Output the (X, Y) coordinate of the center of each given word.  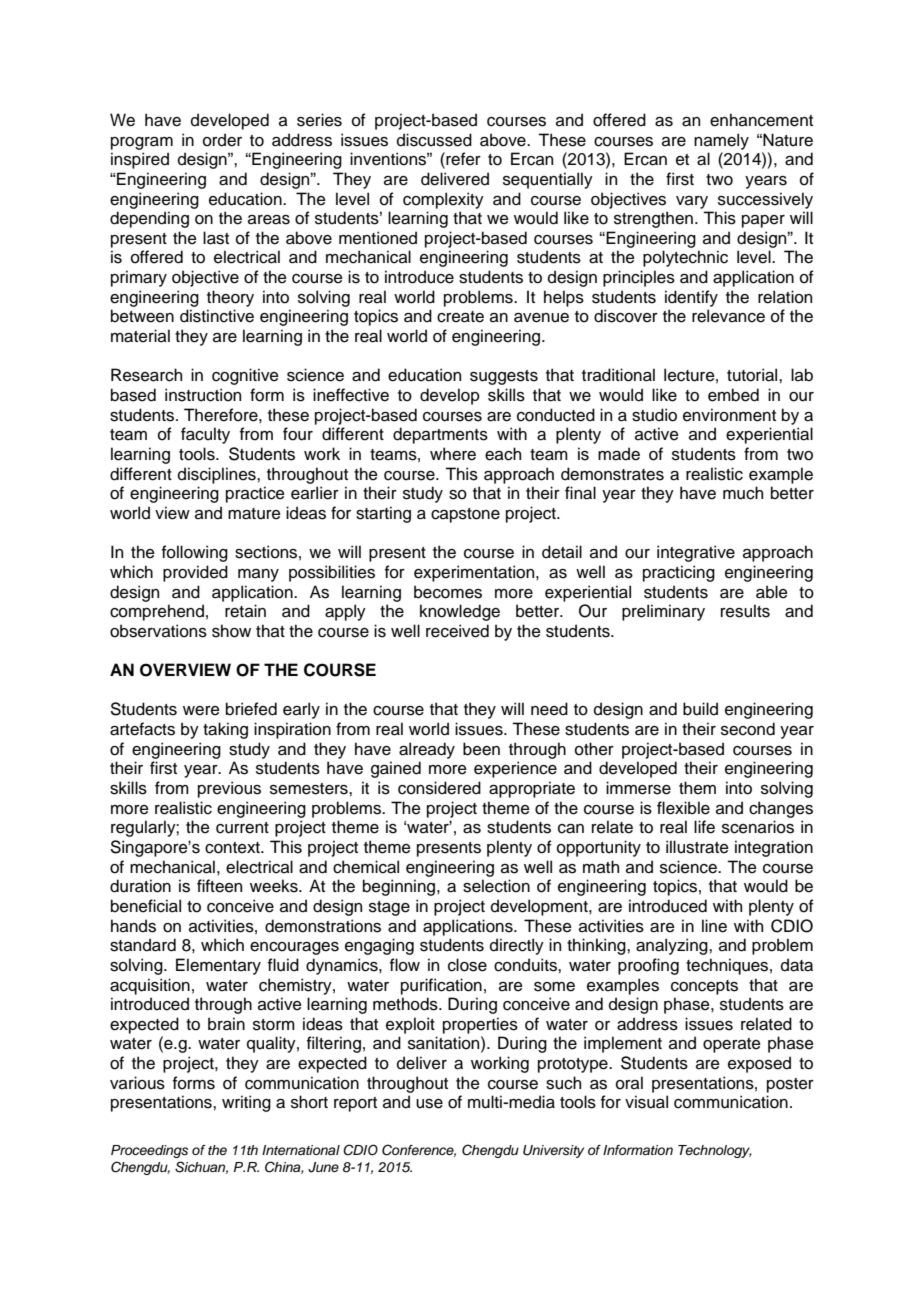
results (745, 611)
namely (721, 141)
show (231, 631)
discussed (434, 140)
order (222, 140)
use (429, 1104)
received (457, 631)
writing (246, 1103)
